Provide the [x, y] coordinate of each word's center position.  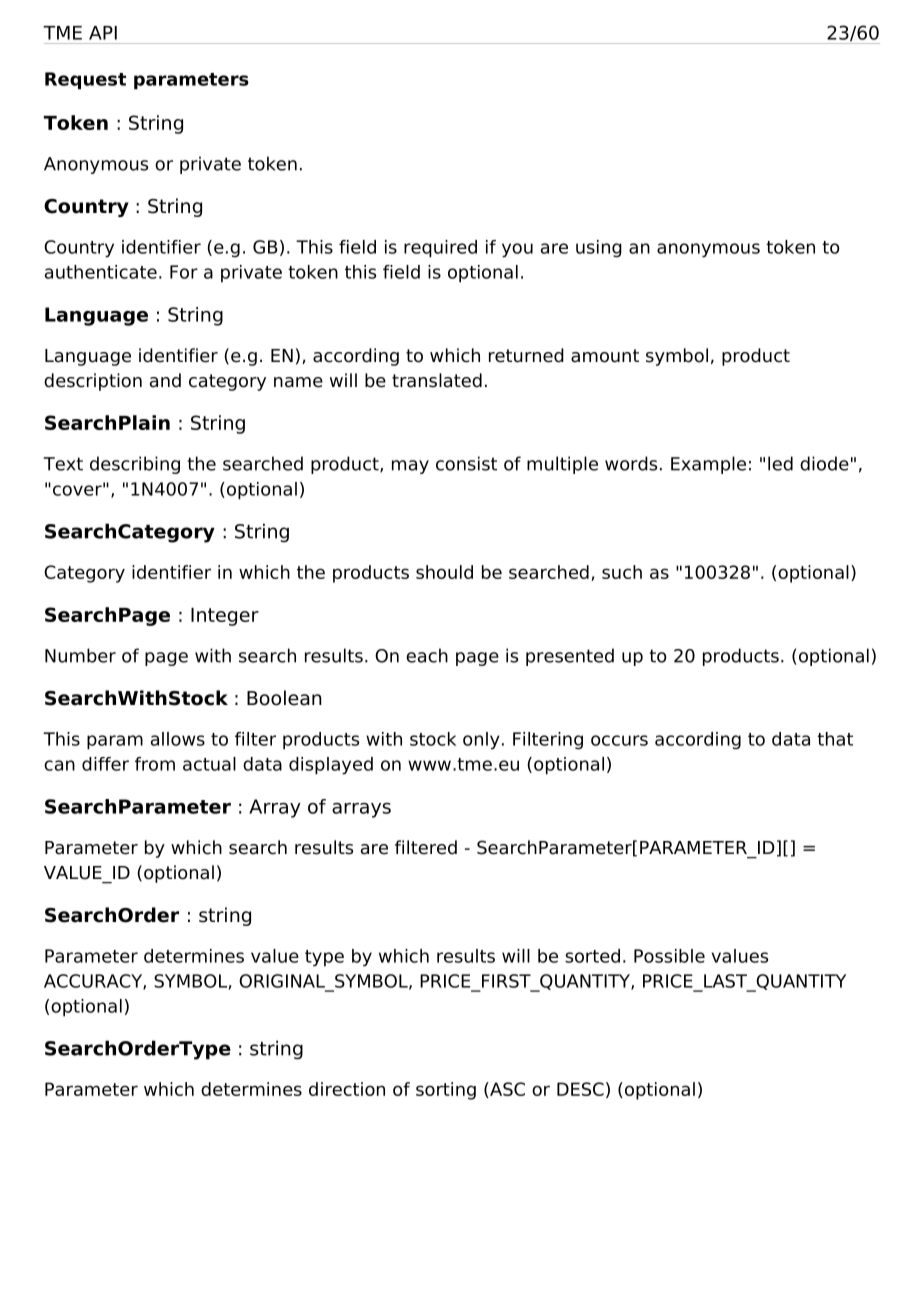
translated [437, 380]
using [599, 249]
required [440, 249]
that [835, 739]
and [165, 380]
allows [178, 739]
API [103, 33]
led [780, 463]
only [481, 741]
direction [347, 1089]
